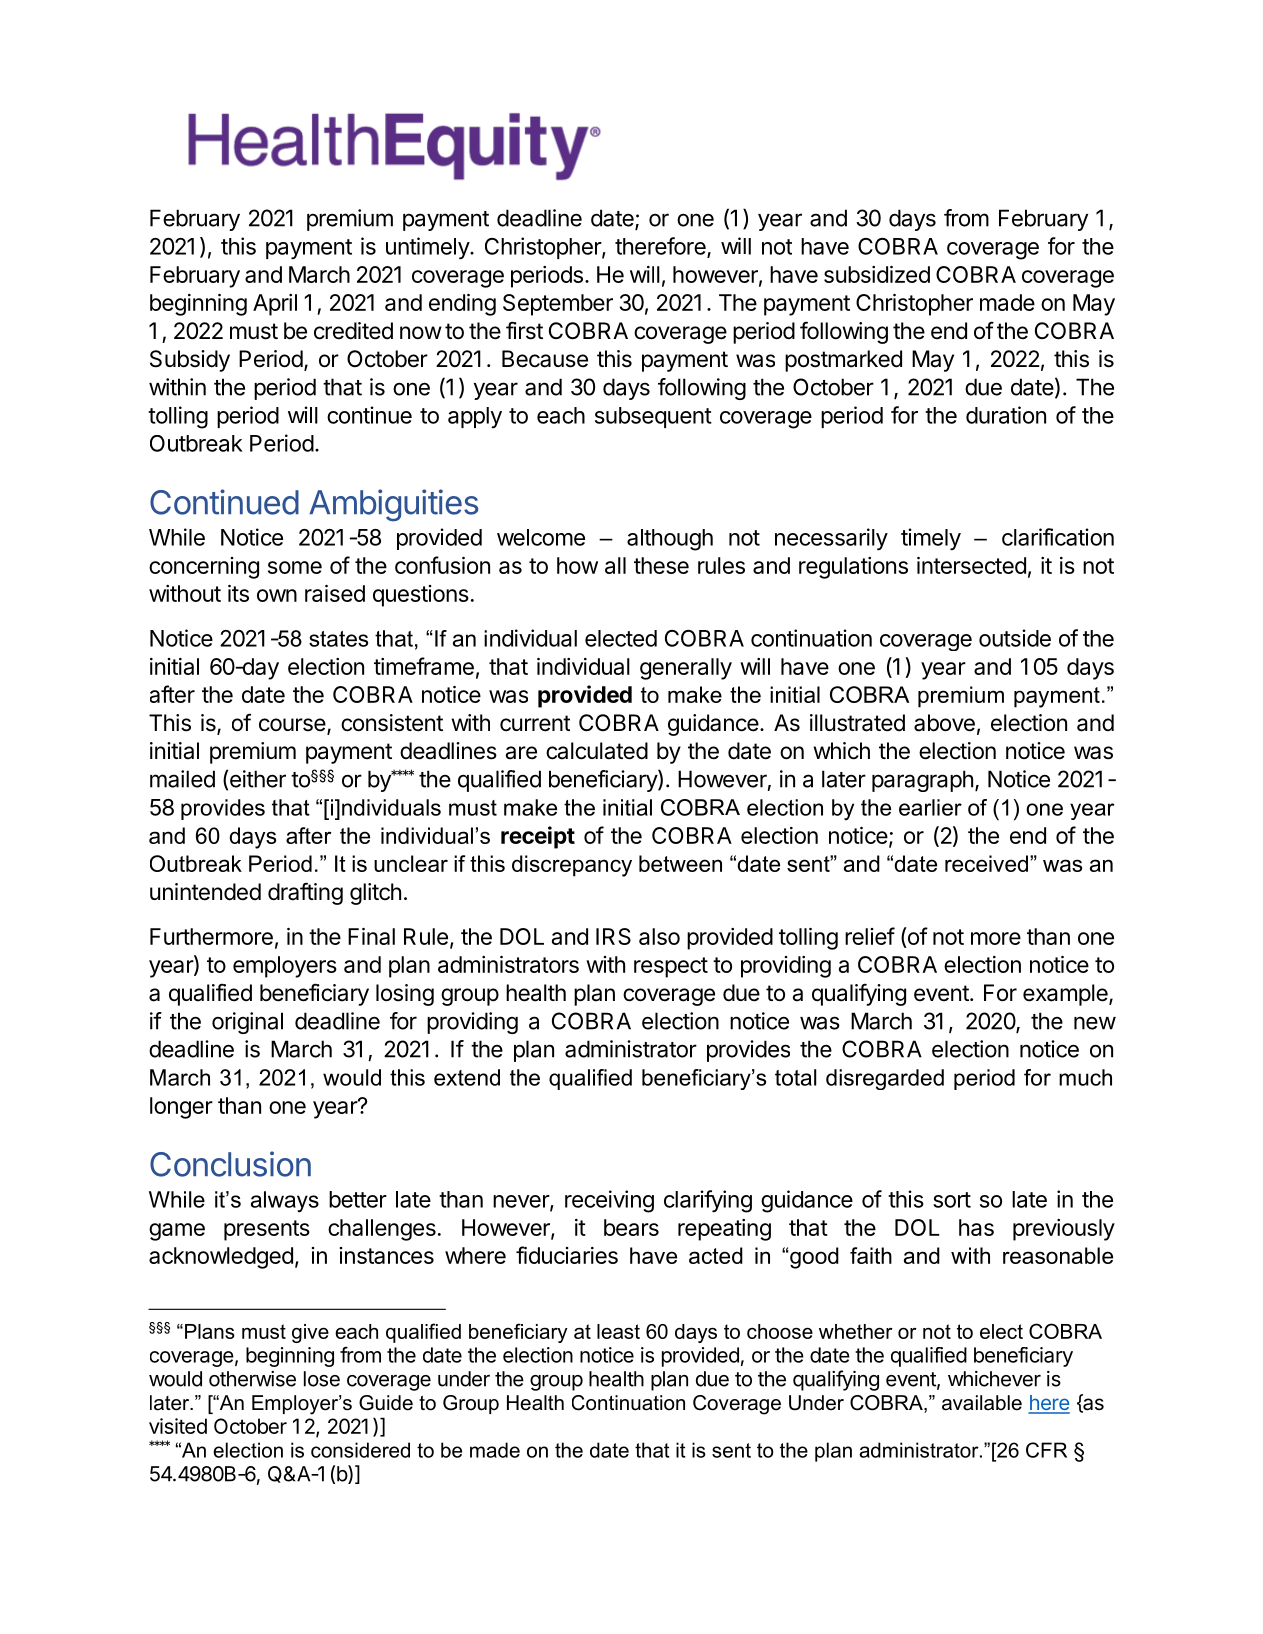  I want to click on drafting, so click(305, 893).
